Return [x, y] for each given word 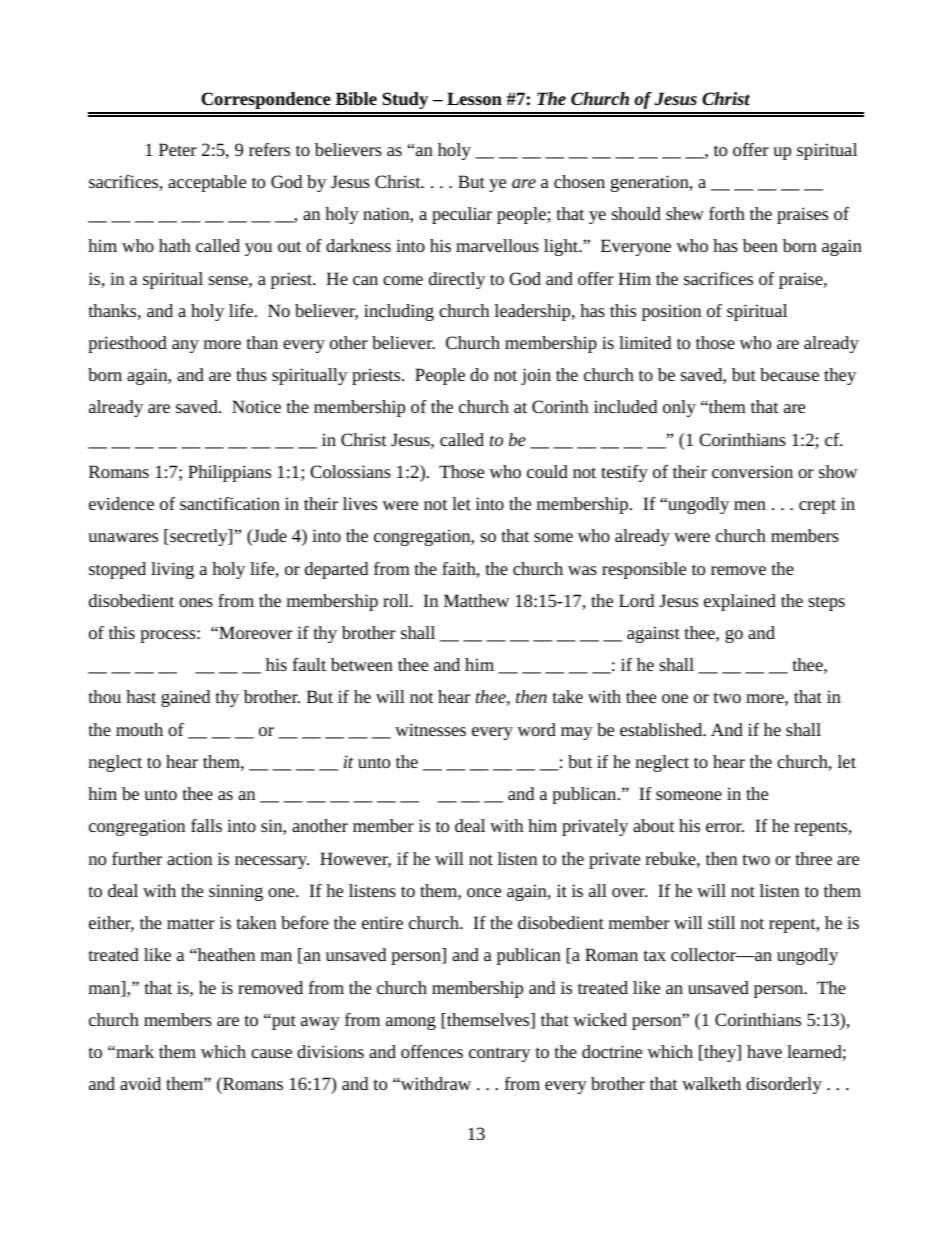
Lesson [474, 98]
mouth [139, 729]
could [547, 471]
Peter [178, 149]
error [725, 827]
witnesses [430, 729]
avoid [140, 1083]
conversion [752, 471]
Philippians [229, 473]
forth [727, 213]
